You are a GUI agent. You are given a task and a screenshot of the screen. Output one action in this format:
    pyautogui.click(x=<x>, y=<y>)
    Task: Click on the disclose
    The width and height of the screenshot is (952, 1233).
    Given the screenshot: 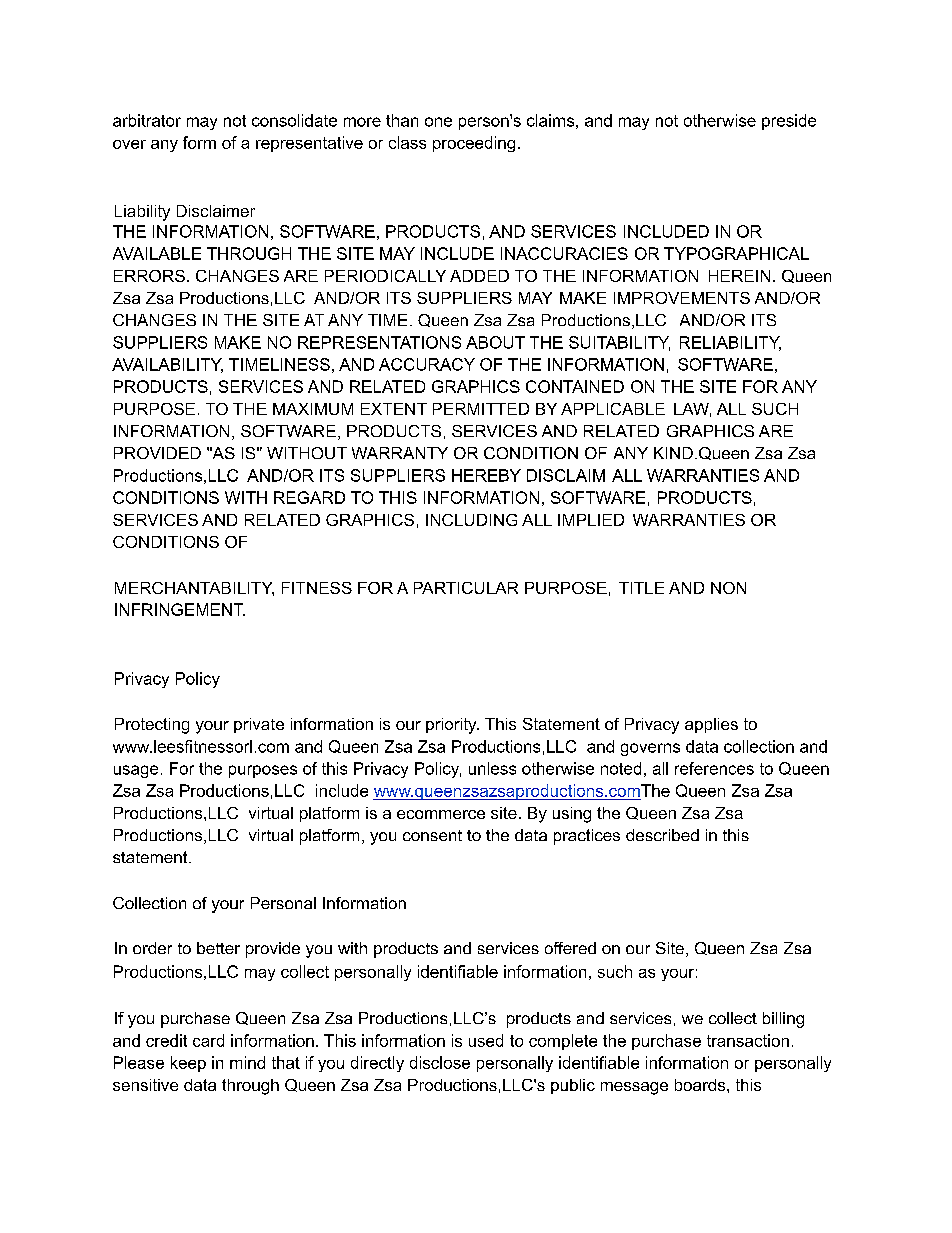 What is the action you would take?
    pyautogui.click(x=440, y=1062)
